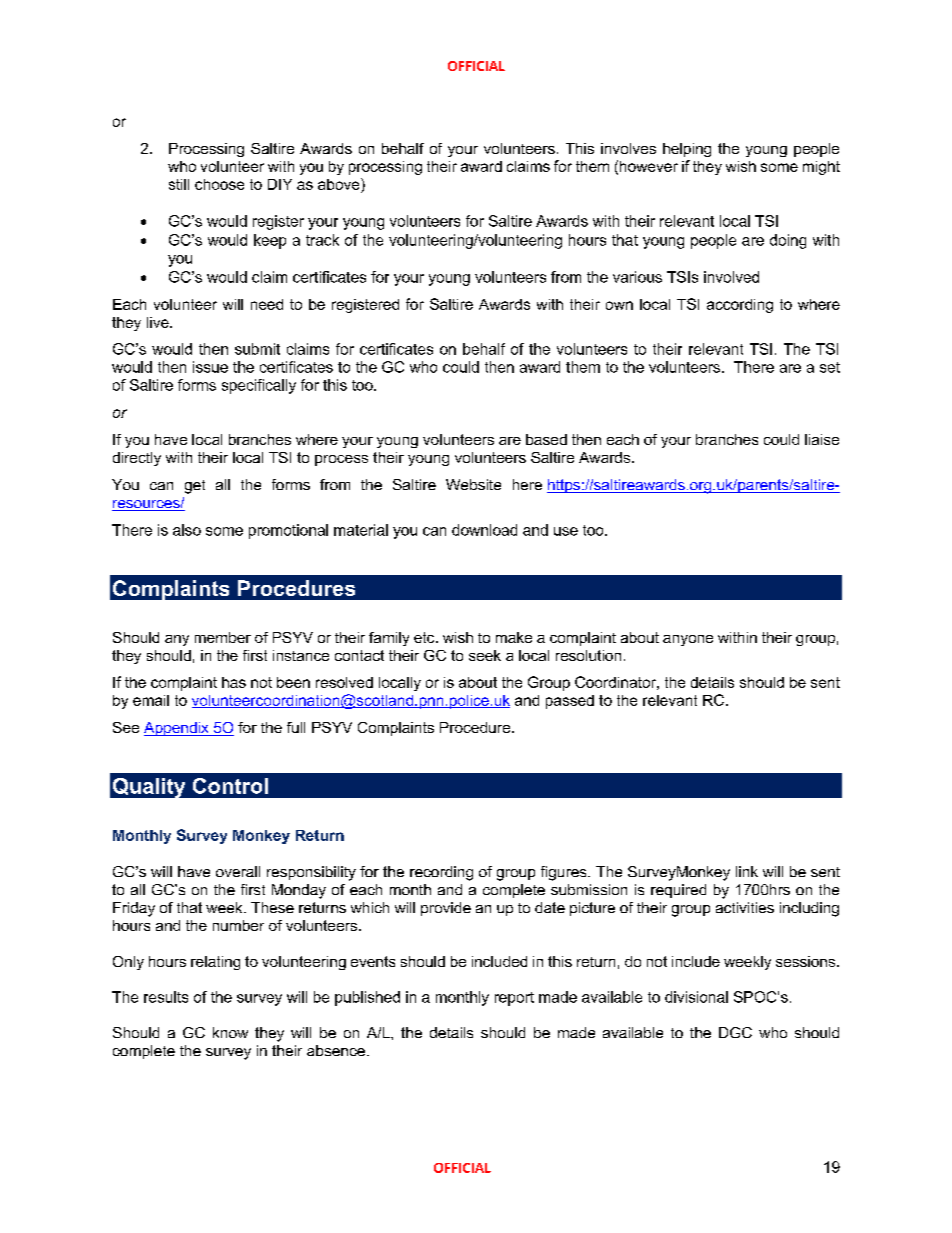  What do you see at coordinates (696, 997) in the screenshot?
I see `divisional` at bounding box center [696, 997].
